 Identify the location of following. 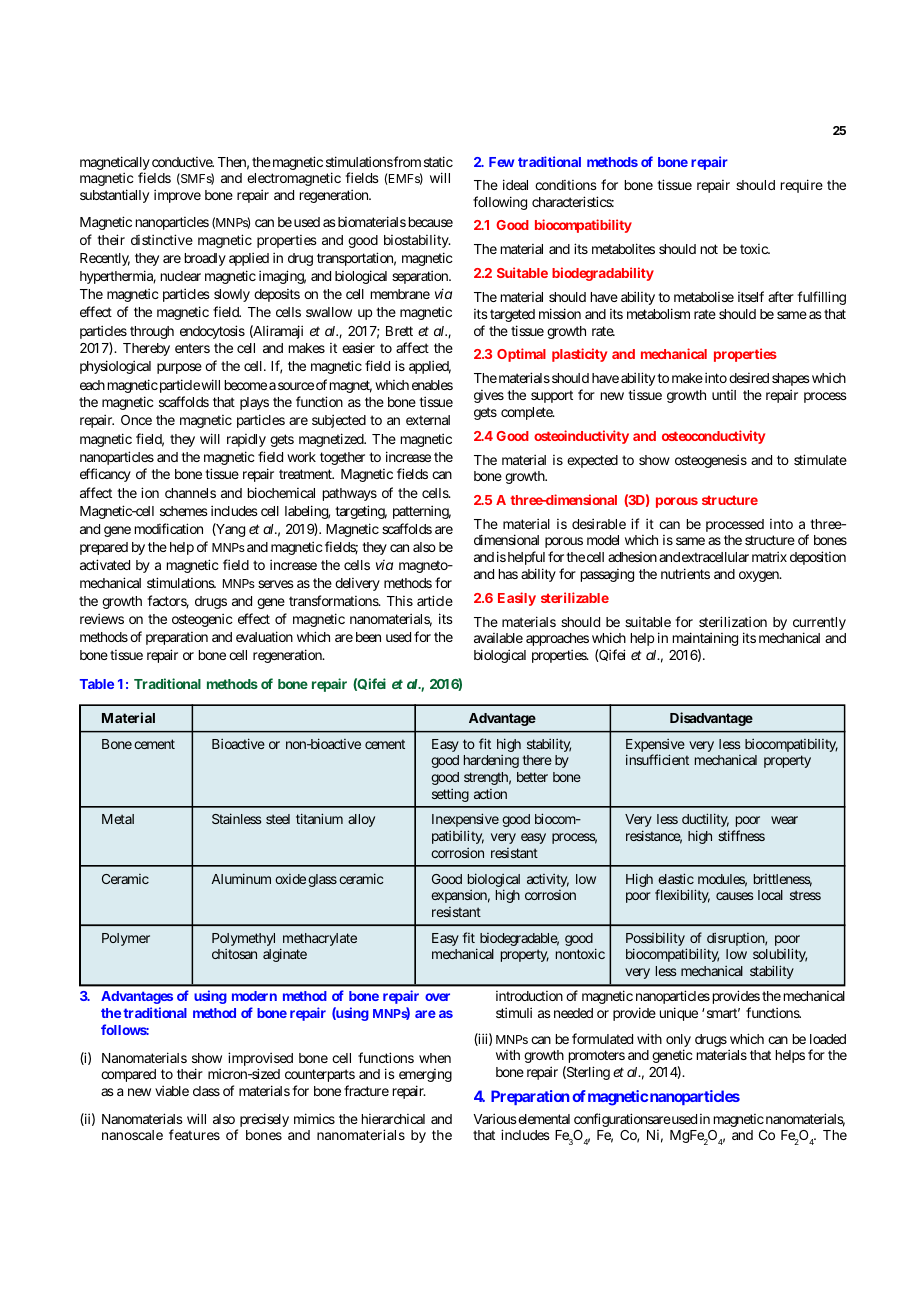
(500, 203).
